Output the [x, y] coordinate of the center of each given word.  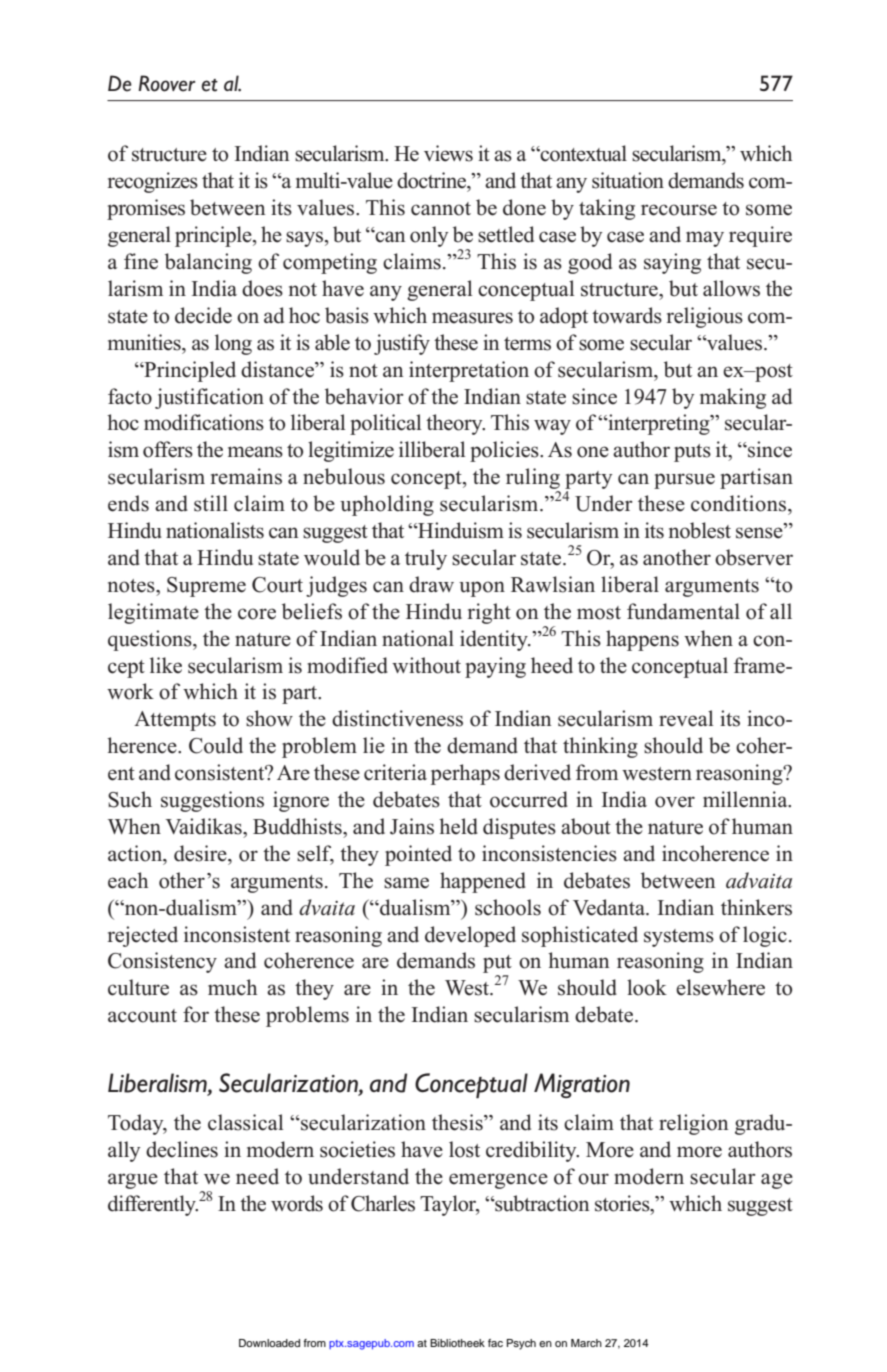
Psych [521, 1344]
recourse [679, 210]
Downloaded [269, 1343]
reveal [686, 718]
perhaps [465, 774]
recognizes [153, 182]
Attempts [175, 721]
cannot [441, 209]
